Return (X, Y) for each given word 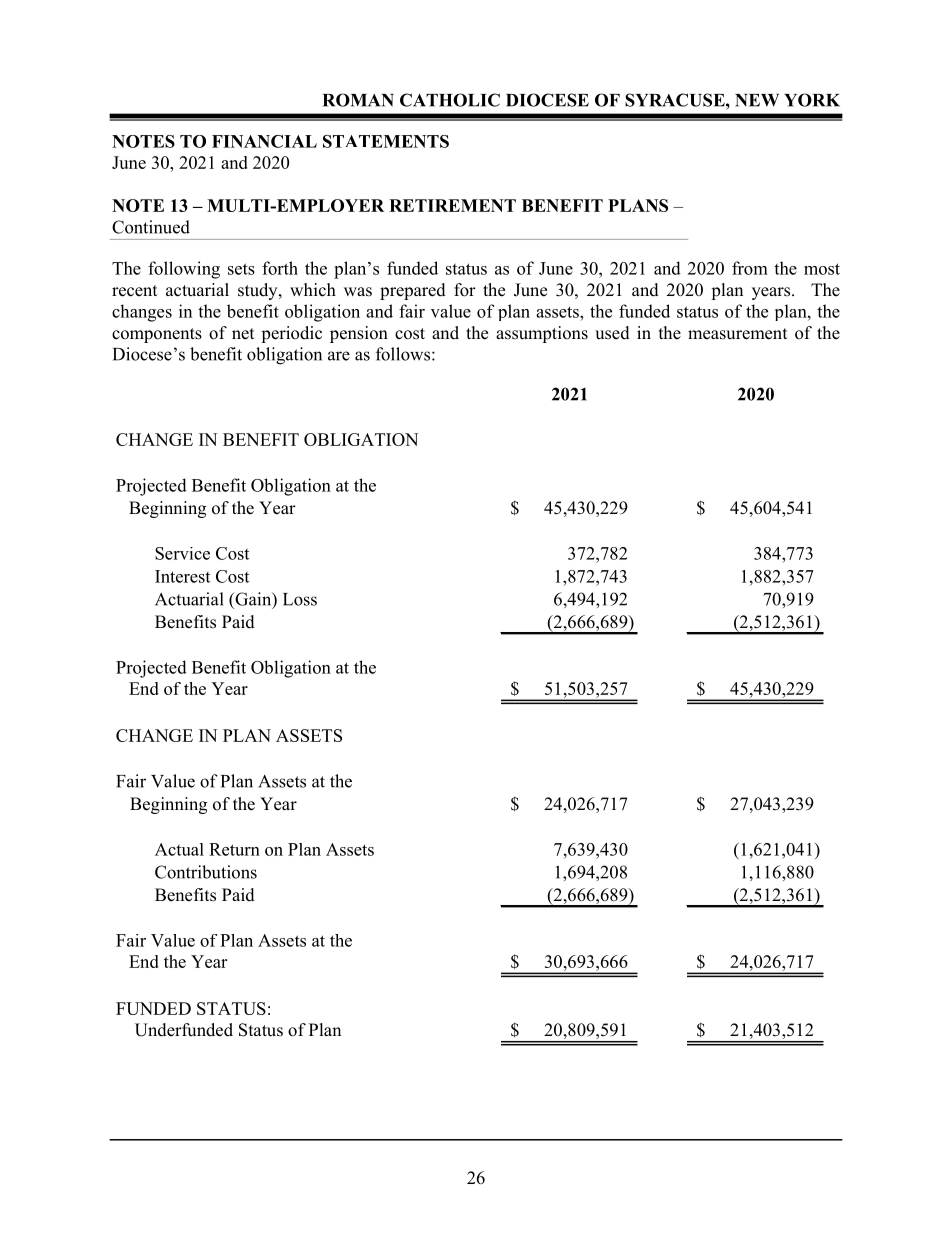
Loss (300, 599)
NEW (757, 100)
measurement (737, 334)
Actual (179, 849)
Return (234, 849)
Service (182, 553)
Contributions (206, 872)
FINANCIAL (264, 141)
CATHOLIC (450, 100)
